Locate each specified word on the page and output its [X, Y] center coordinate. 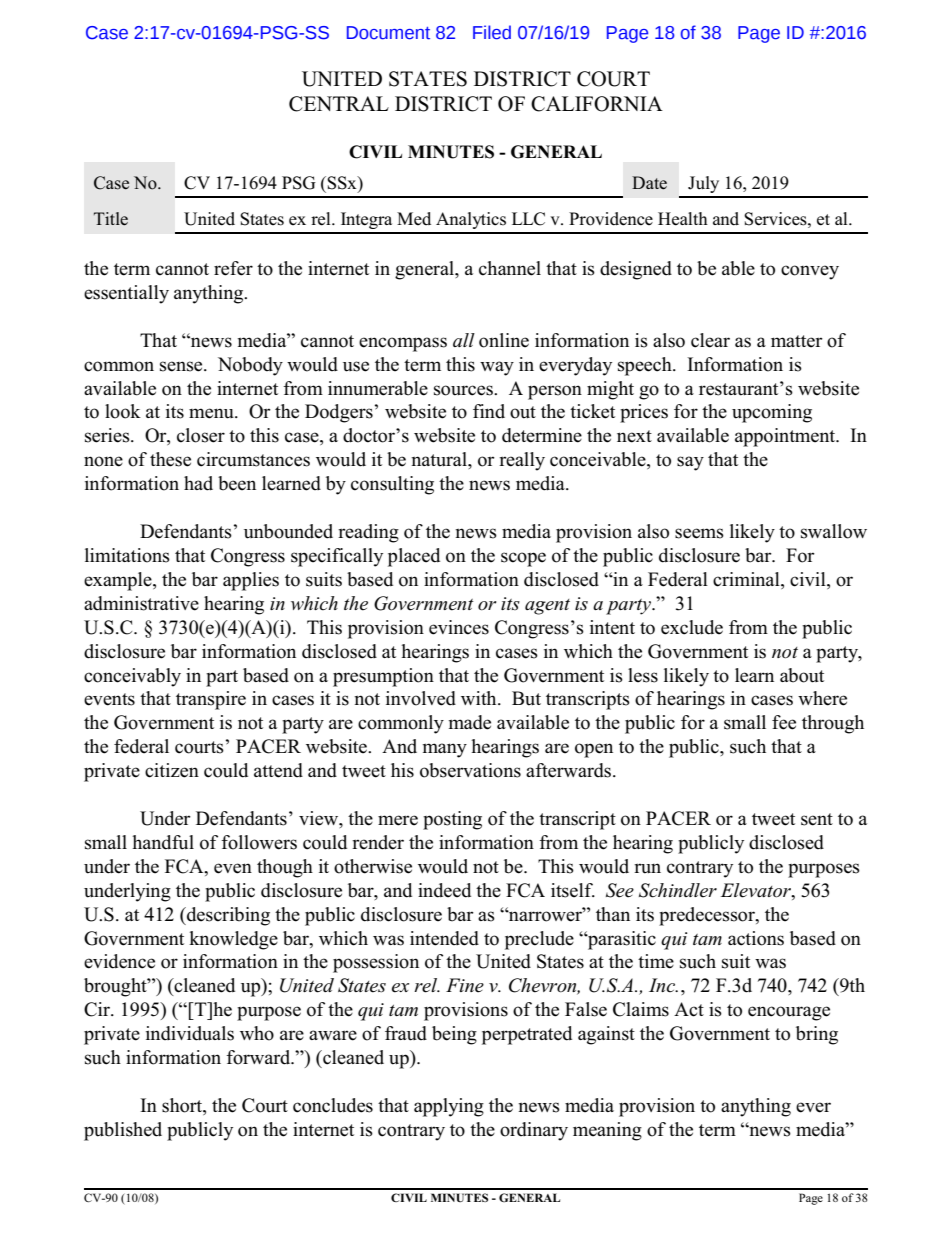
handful [163, 842]
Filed [492, 32]
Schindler [678, 890]
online [504, 340]
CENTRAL [339, 104]
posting [452, 820]
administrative [141, 603]
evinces [459, 627]
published [123, 1131]
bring [817, 1035]
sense [182, 366]
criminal [747, 580]
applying [449, 1107]
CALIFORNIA [597, 104]
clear [710, 340]
